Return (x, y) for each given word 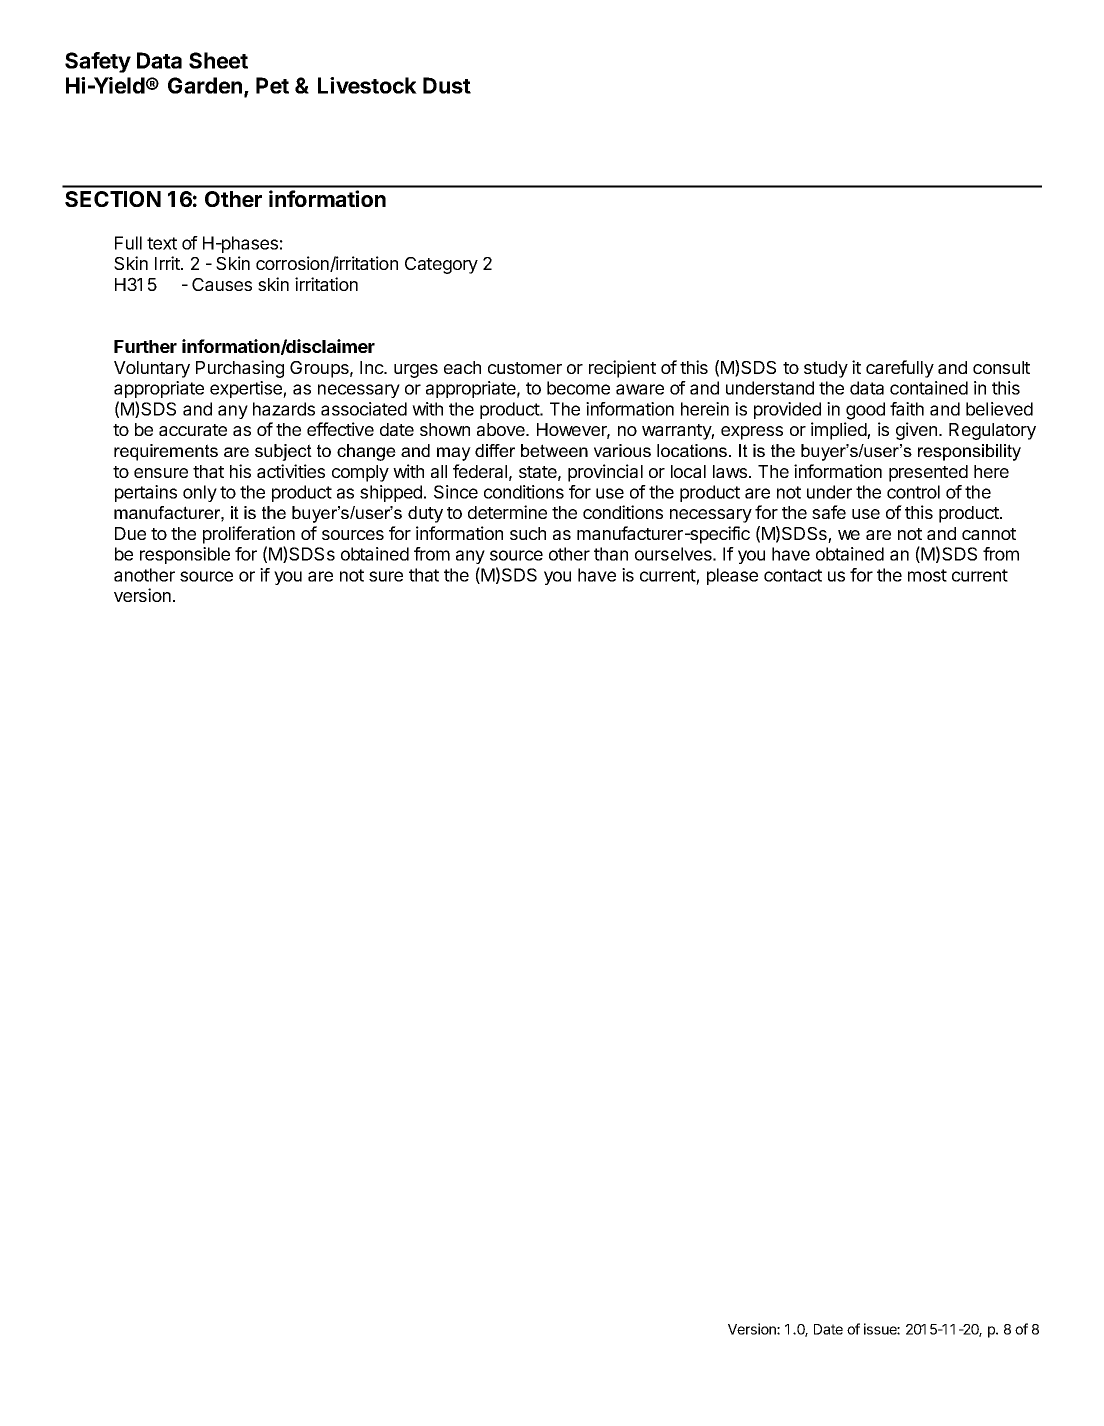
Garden (206, 86)
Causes (222, 284)
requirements (166, 452)
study (826, 369)
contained (929, 388)
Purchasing (240, 369)
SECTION (113, 199)
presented (928, 473)
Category (441, 265)
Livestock (367, 85)
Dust (447, 85)
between (554, 450)
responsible (185, 555)
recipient (622, 369)
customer (525, 368)
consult (1001, 367)
